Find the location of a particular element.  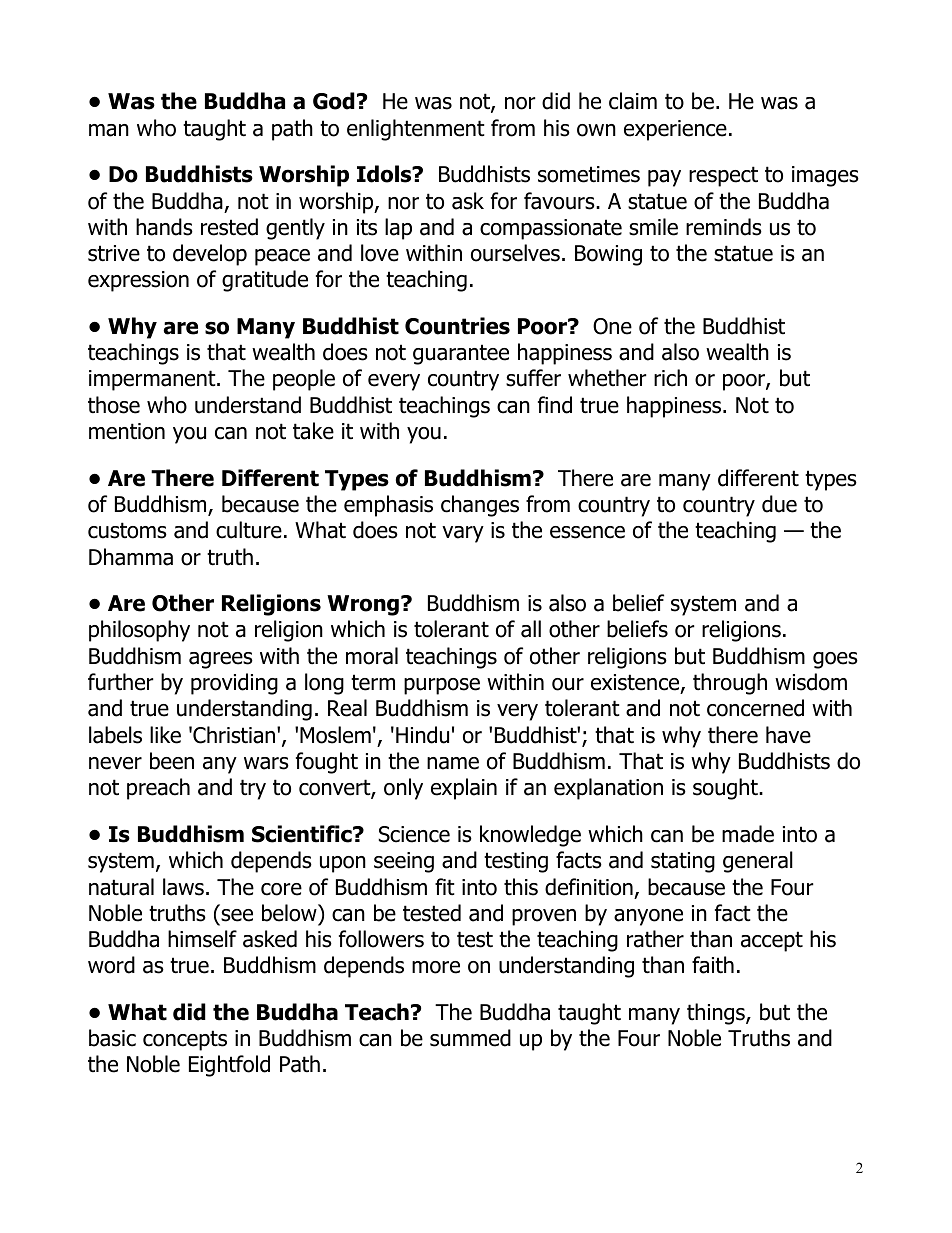

vary is located at coordinates (463, 534).
